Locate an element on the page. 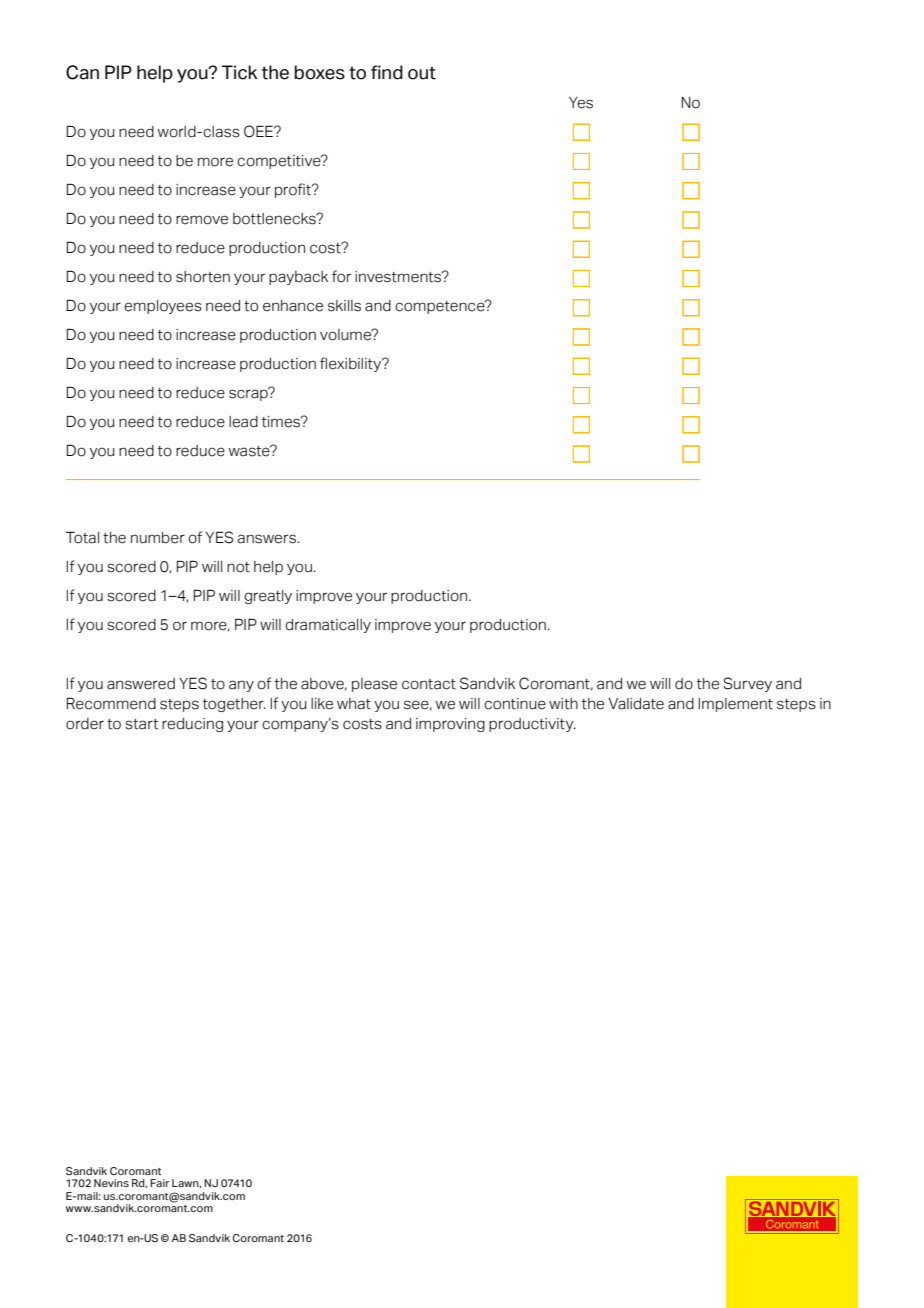 Image resolution: width=924 pixels, height=1308 pixels. Validate is located at coordinates (636, 704).
